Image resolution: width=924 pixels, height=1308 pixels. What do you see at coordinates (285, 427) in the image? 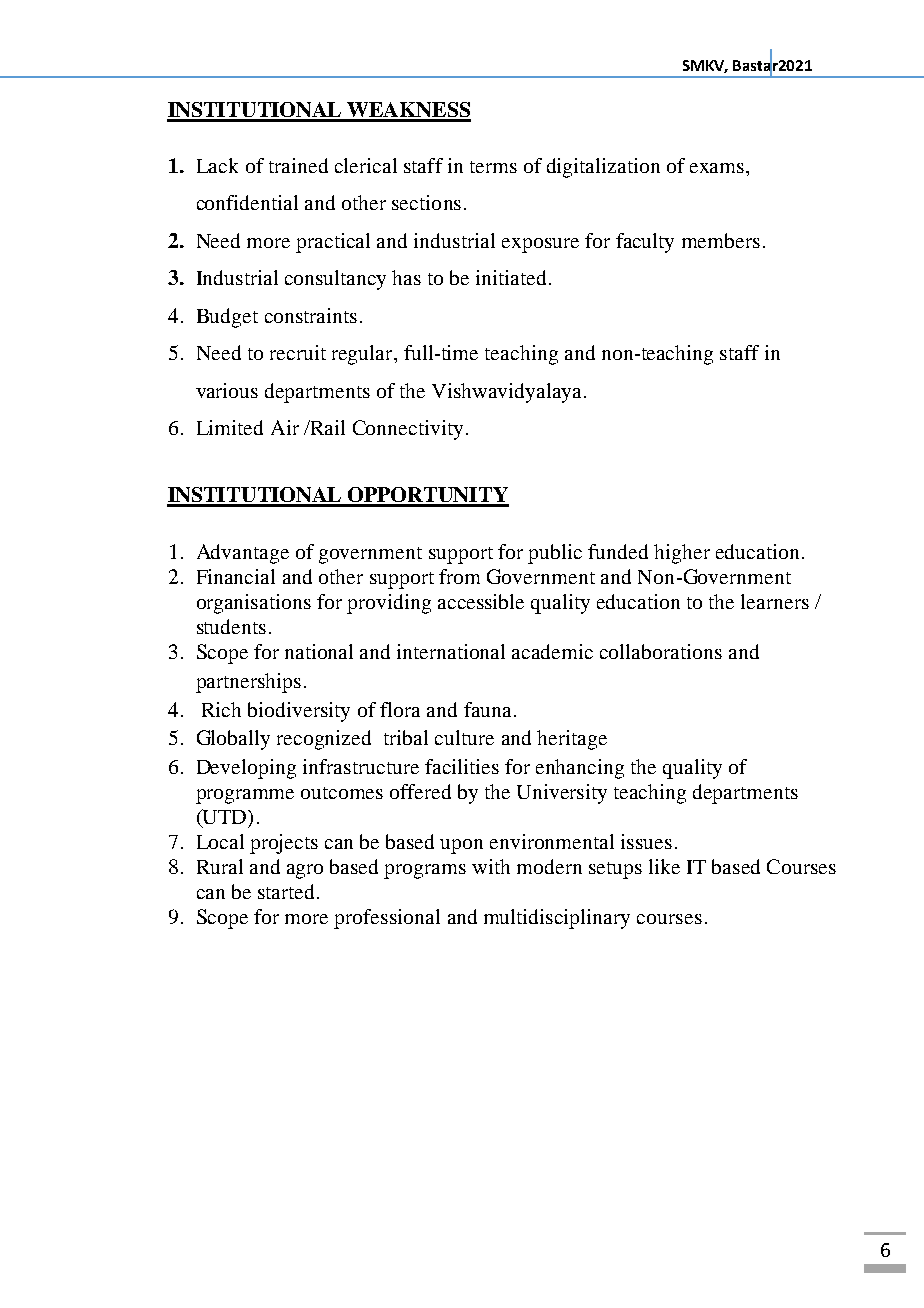
I see `Air` at bounding box center [285, 427].
